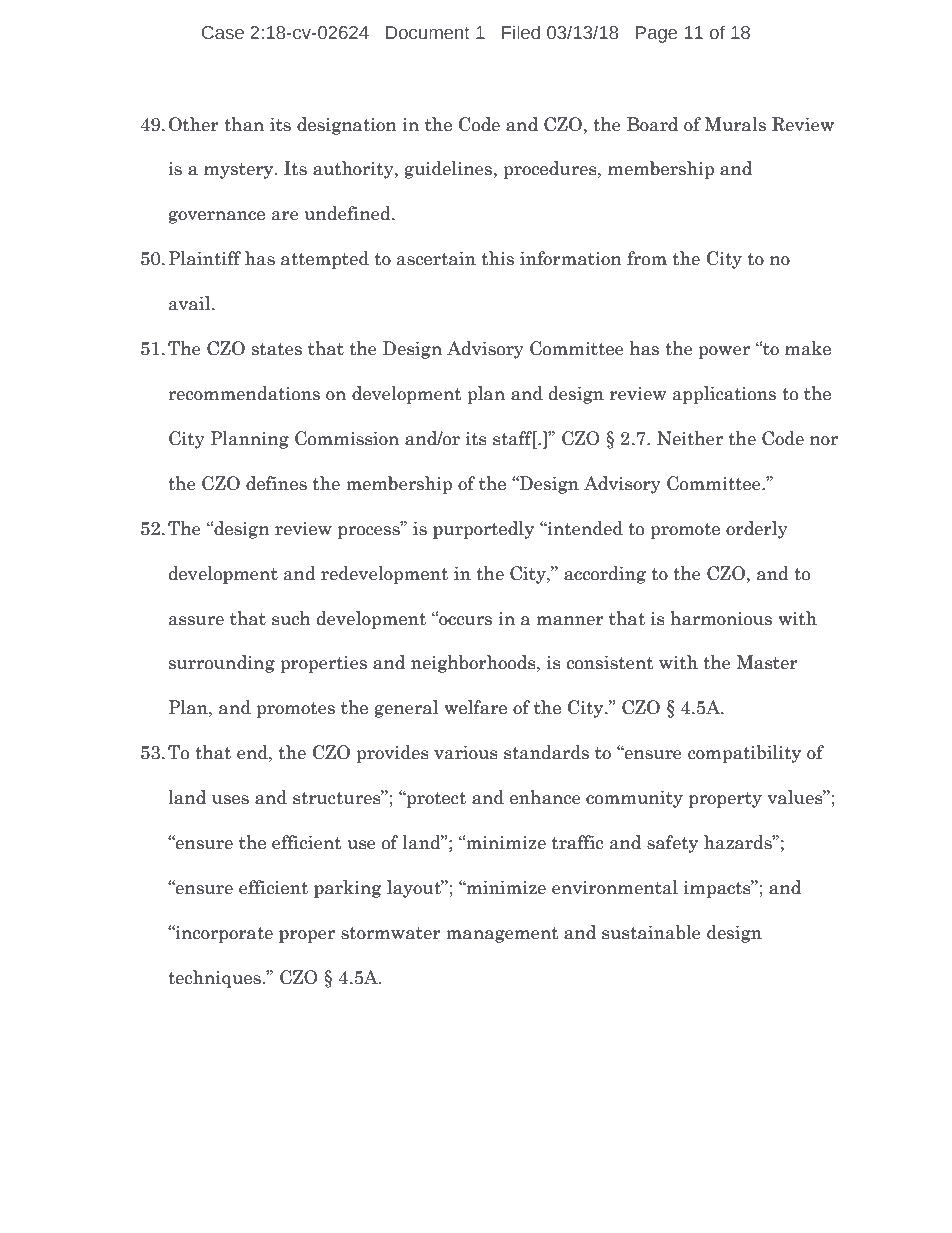  Describe the element at coordinates (215, 979) in the screenshot. I see `techniques` at that location.
